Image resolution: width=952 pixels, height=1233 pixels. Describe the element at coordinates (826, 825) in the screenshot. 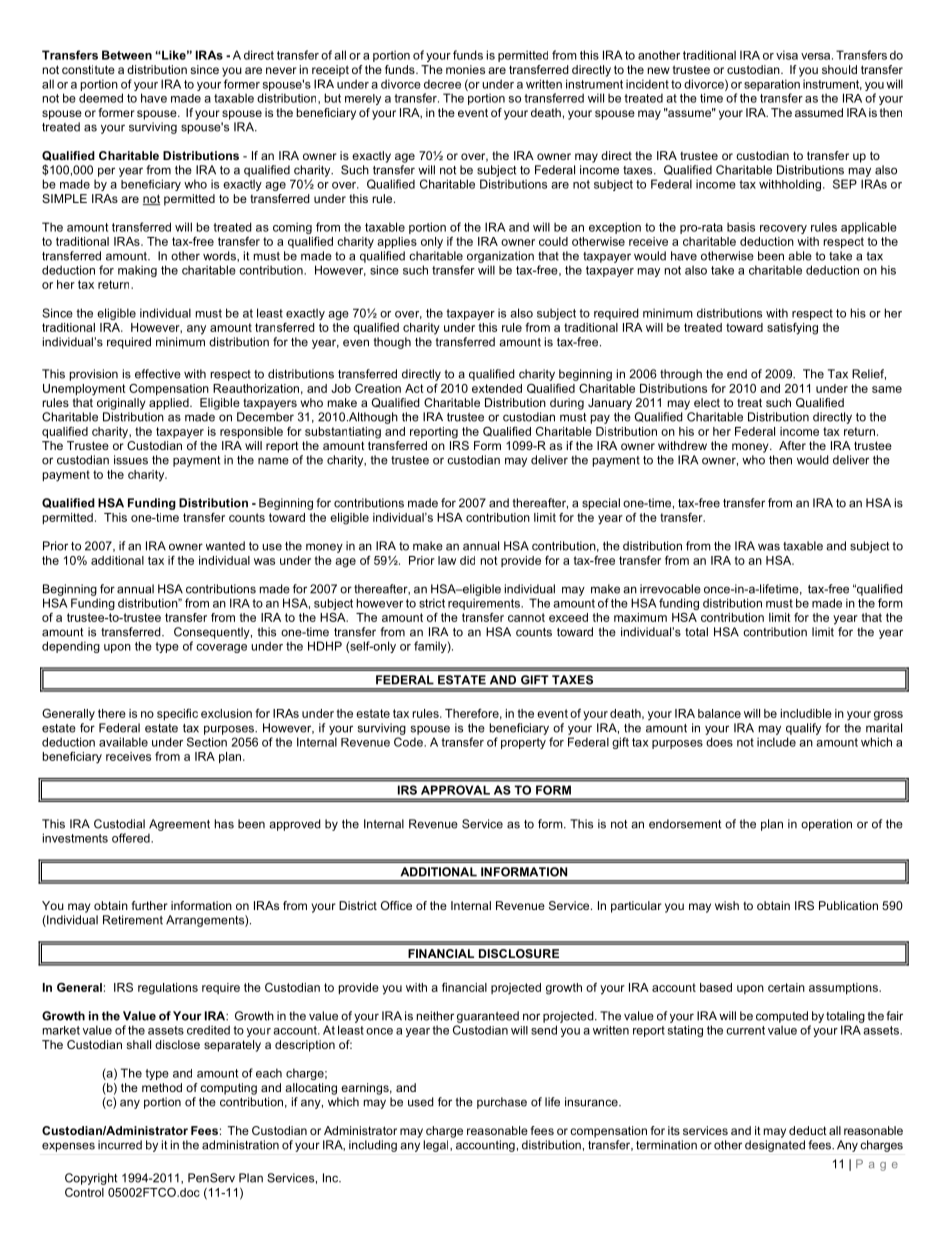

I see `operation` at that location.
